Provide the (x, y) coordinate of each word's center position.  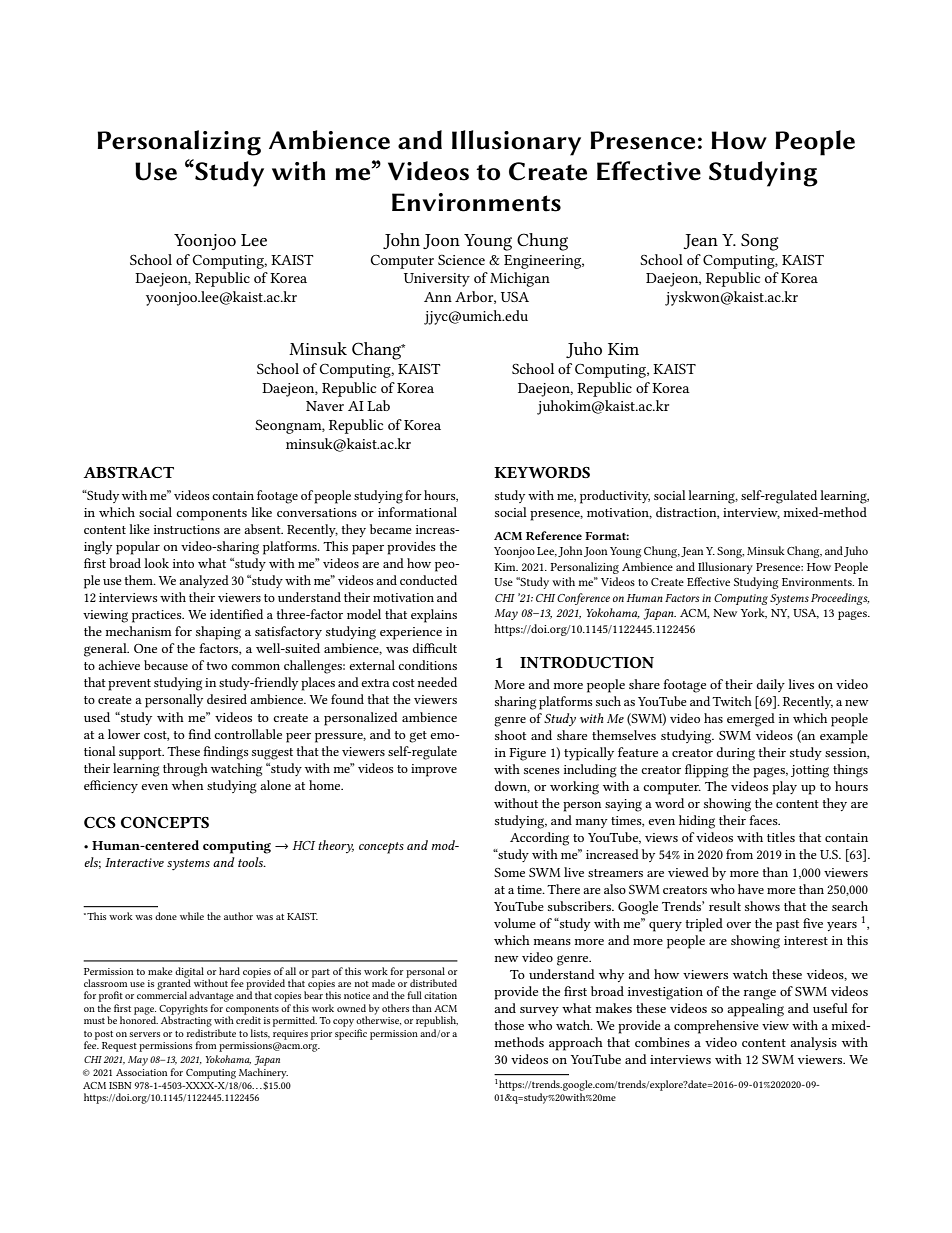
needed (437, 682)
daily (770, 685)
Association (141, 1072)
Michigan (520, 279)
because (166, 665)
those (509, 1025)
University (437, 280)
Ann (438, 297)
